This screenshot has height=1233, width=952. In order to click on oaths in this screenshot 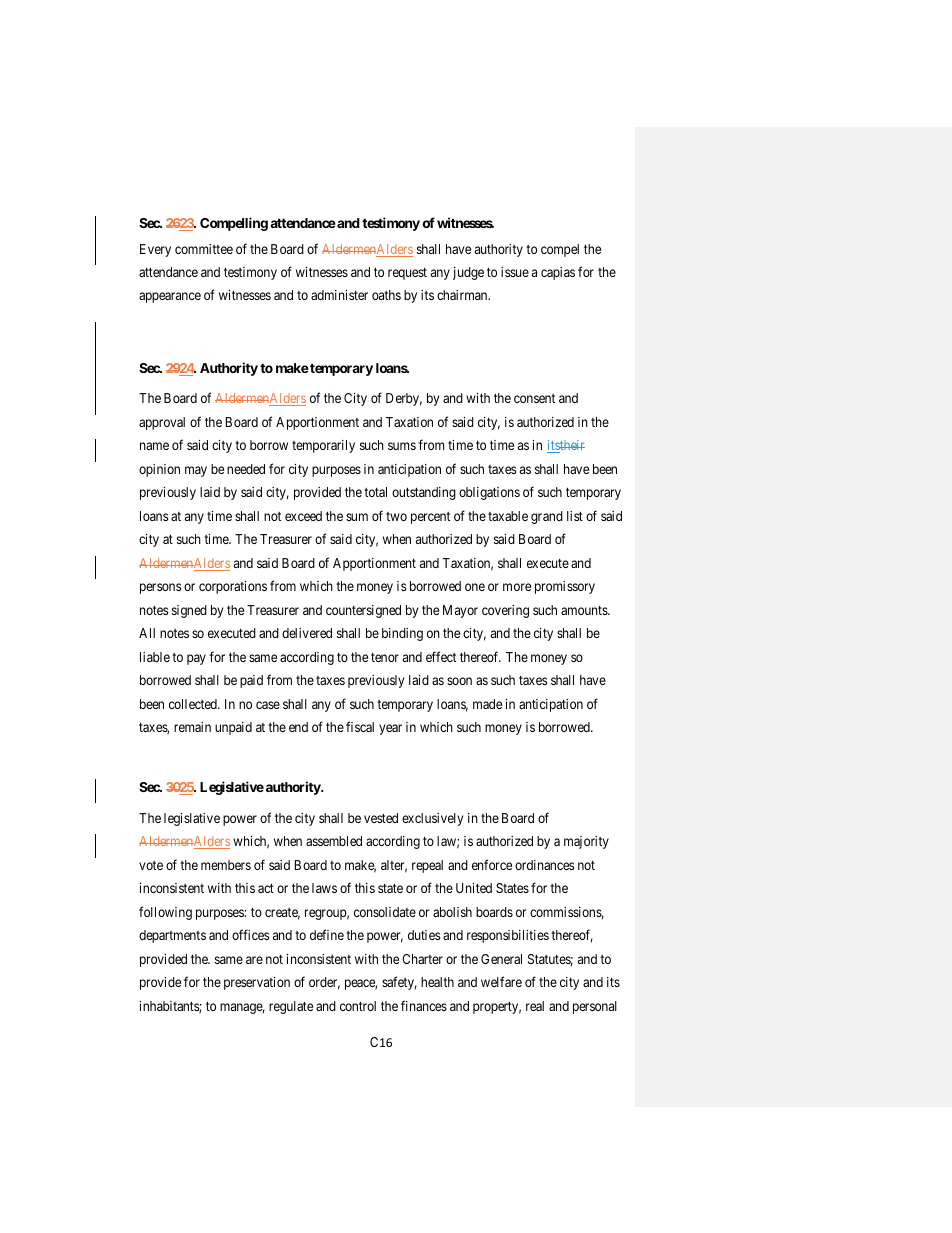, I will do `click(386, 295)`.
